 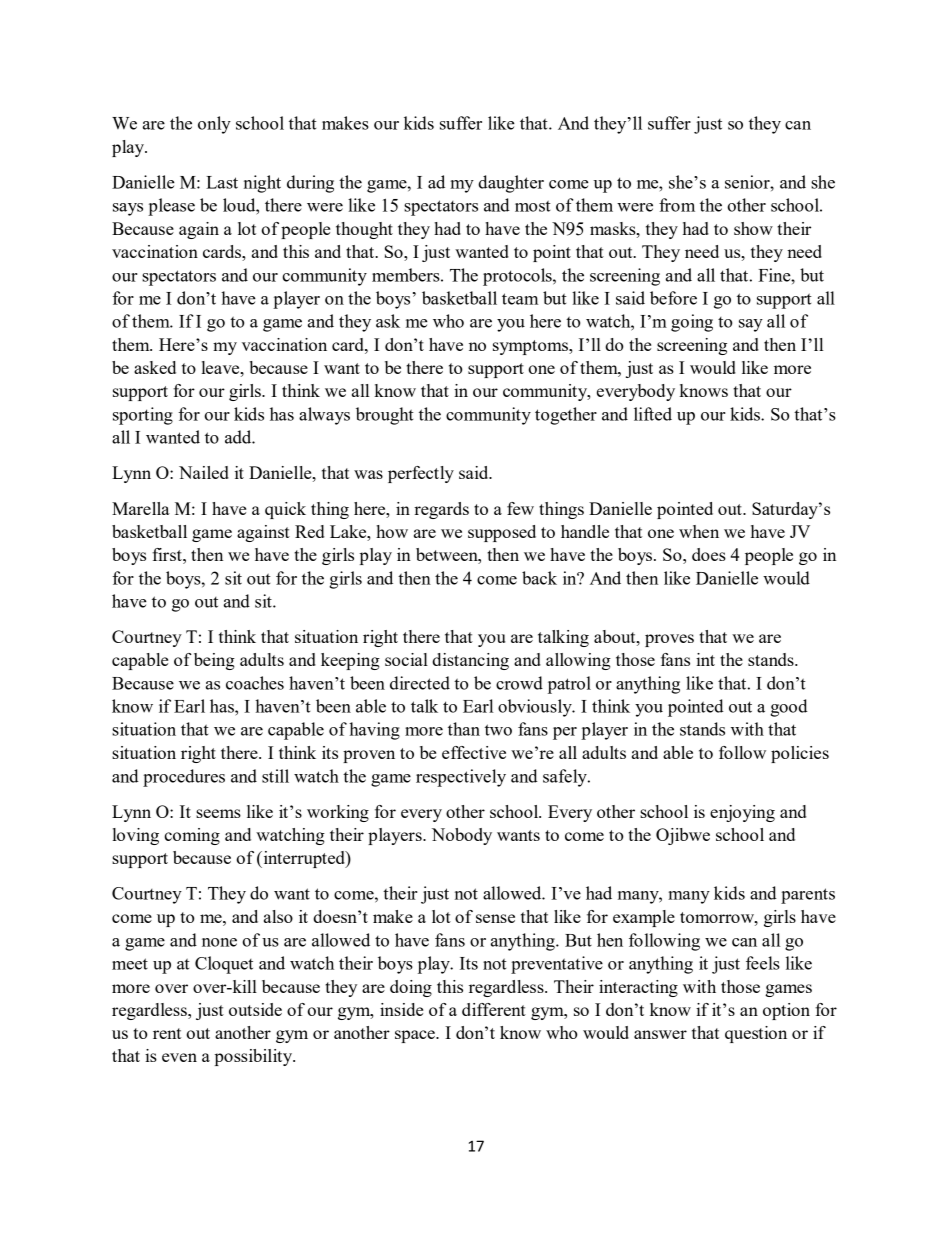 I want to click on only, so click(x=214, y=125).
